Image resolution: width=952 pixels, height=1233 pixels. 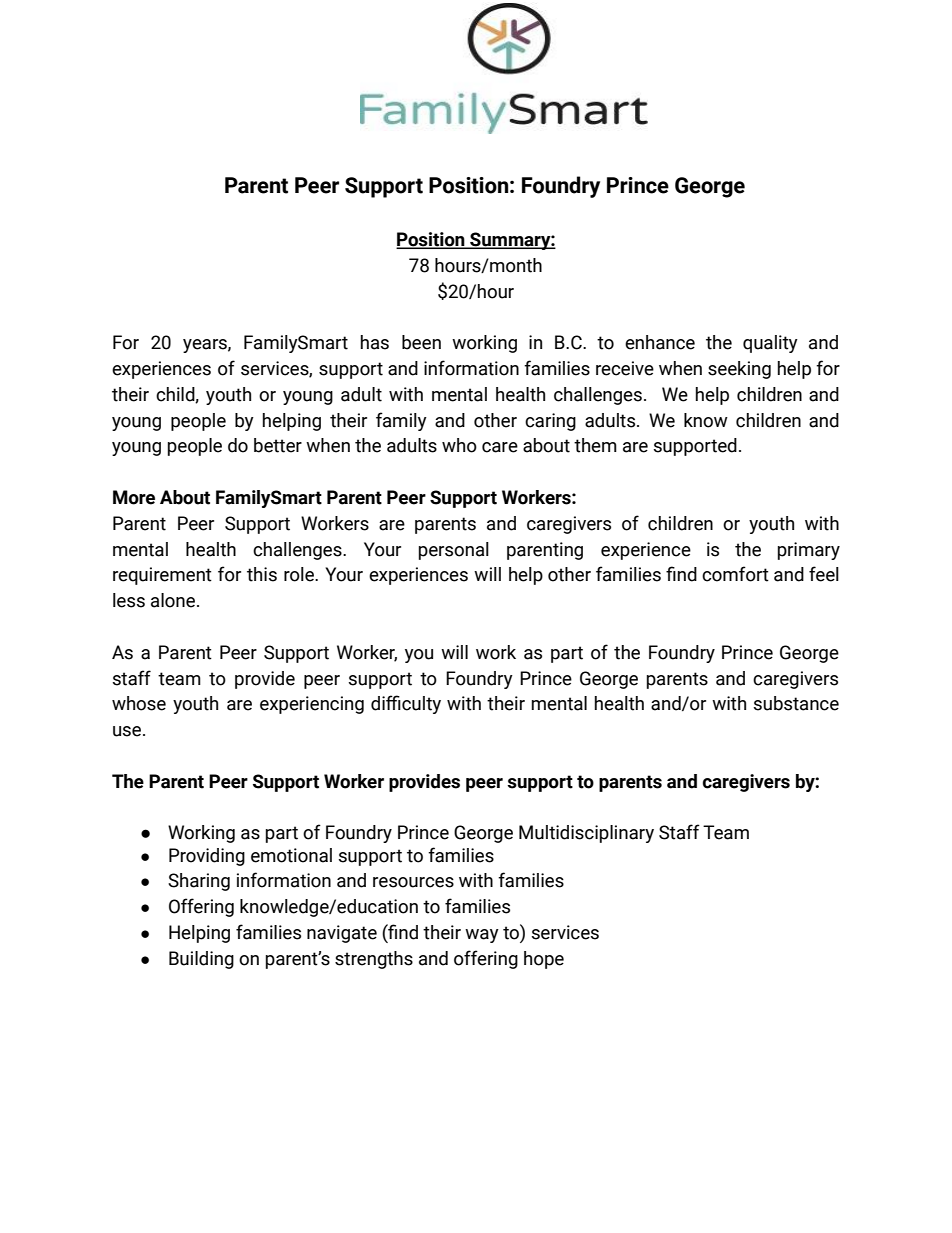 What do you see at coordinates (207, 857) in the screenshot?
I see `Providing` at bounding box center [207, 857].
